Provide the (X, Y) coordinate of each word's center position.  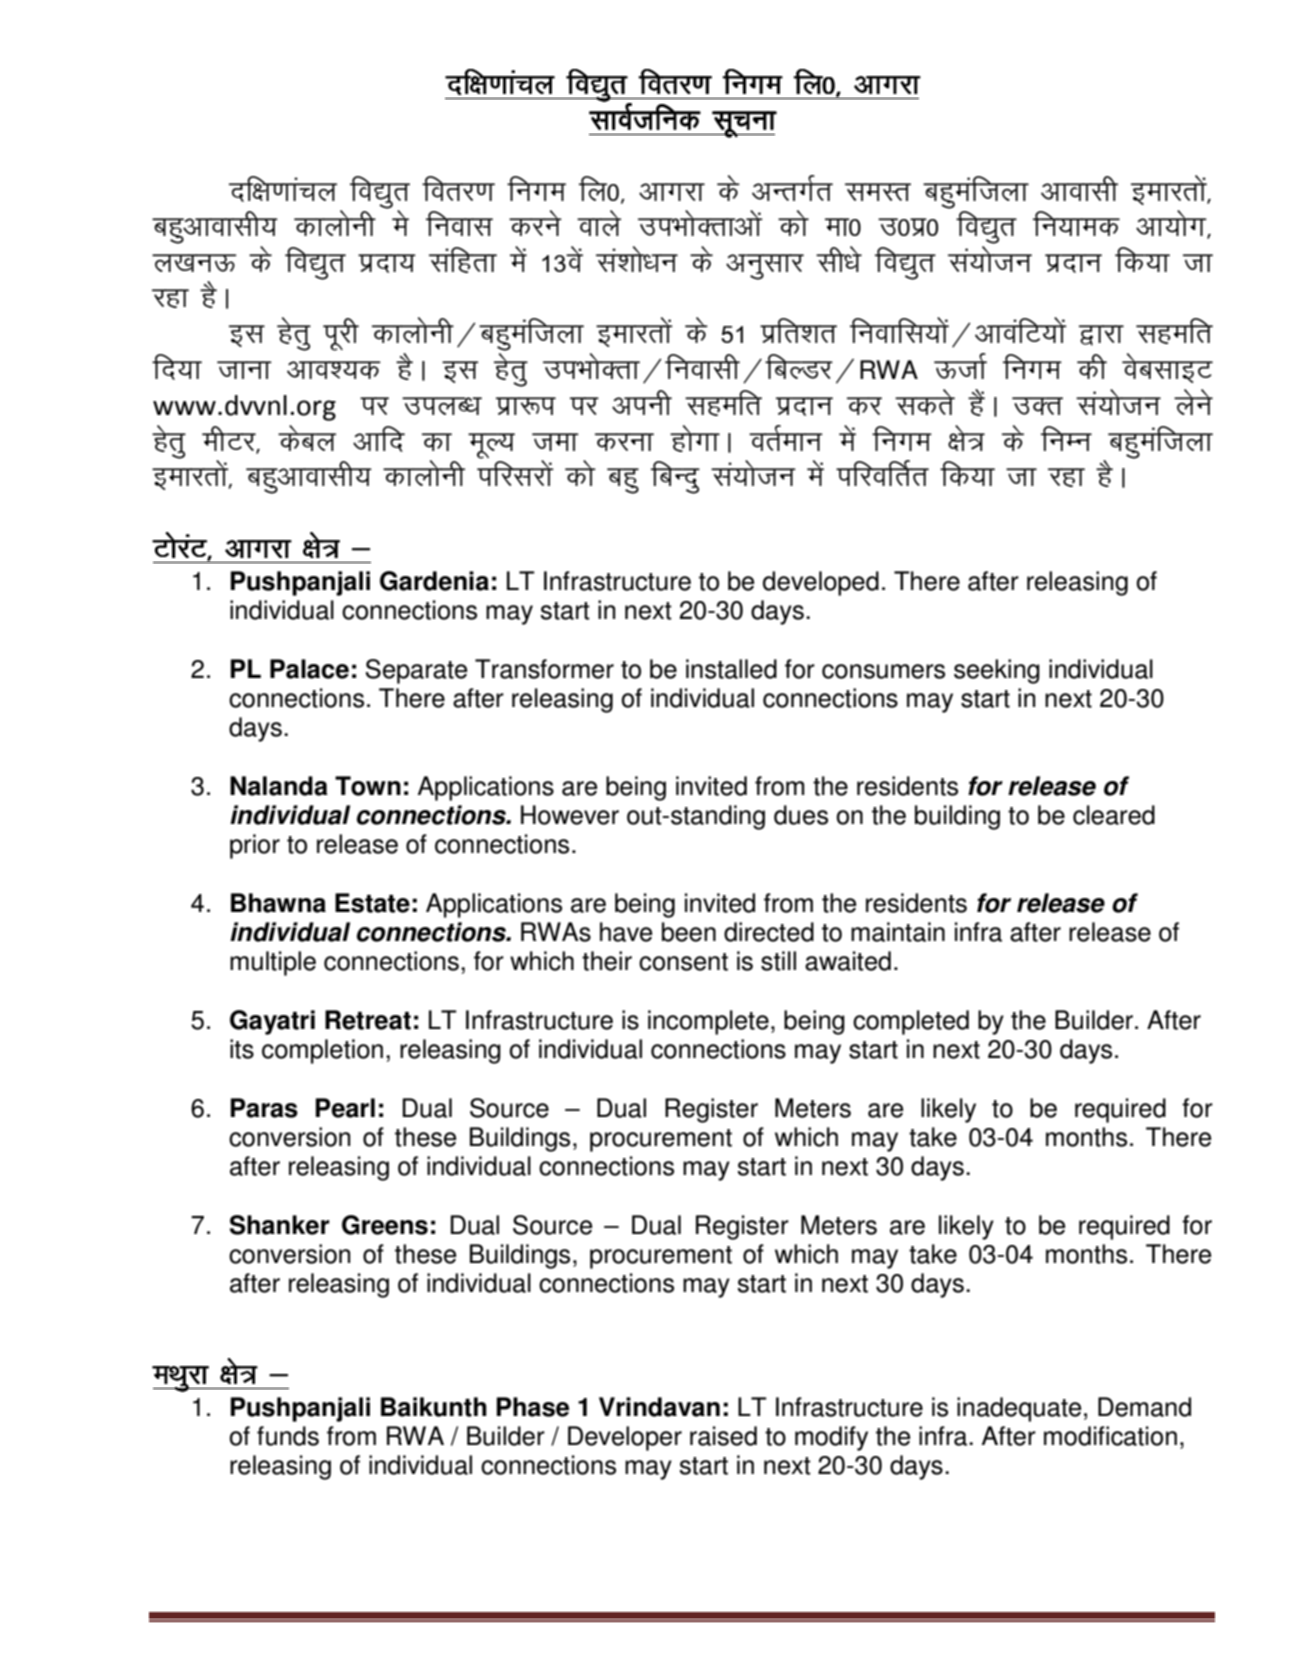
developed (821, 583)
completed (911, 1022)
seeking (997, 671)
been (689, 932)
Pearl (345, 1108)
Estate (372, 903)
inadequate (1019, 1409)
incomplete (708, 1022)
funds (288, 1436)
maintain (898, 932)
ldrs (925, 402)
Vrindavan (659, 1407)
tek (555, 442)
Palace (309, 669)
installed (731, 669)
